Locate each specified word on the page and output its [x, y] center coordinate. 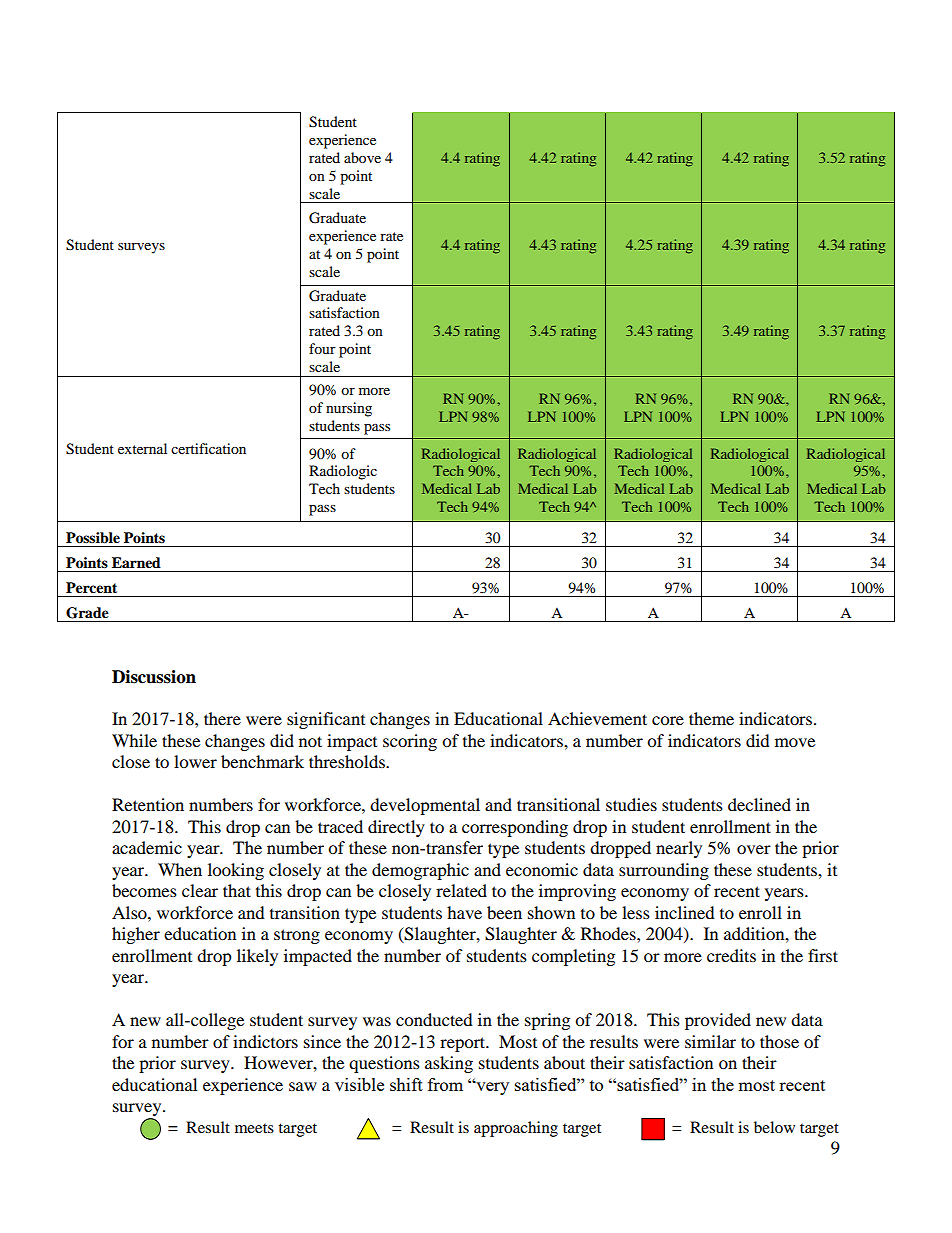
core [668, 720]
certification [208, 448]
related [461, 890]
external [142, 448]
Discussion [154, 677]
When [180, 869]
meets [254, 1128]
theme [711, 718]
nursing [349, 409]
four [322, 348]
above [362, 157]
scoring [410, 742]
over [754, 849]
